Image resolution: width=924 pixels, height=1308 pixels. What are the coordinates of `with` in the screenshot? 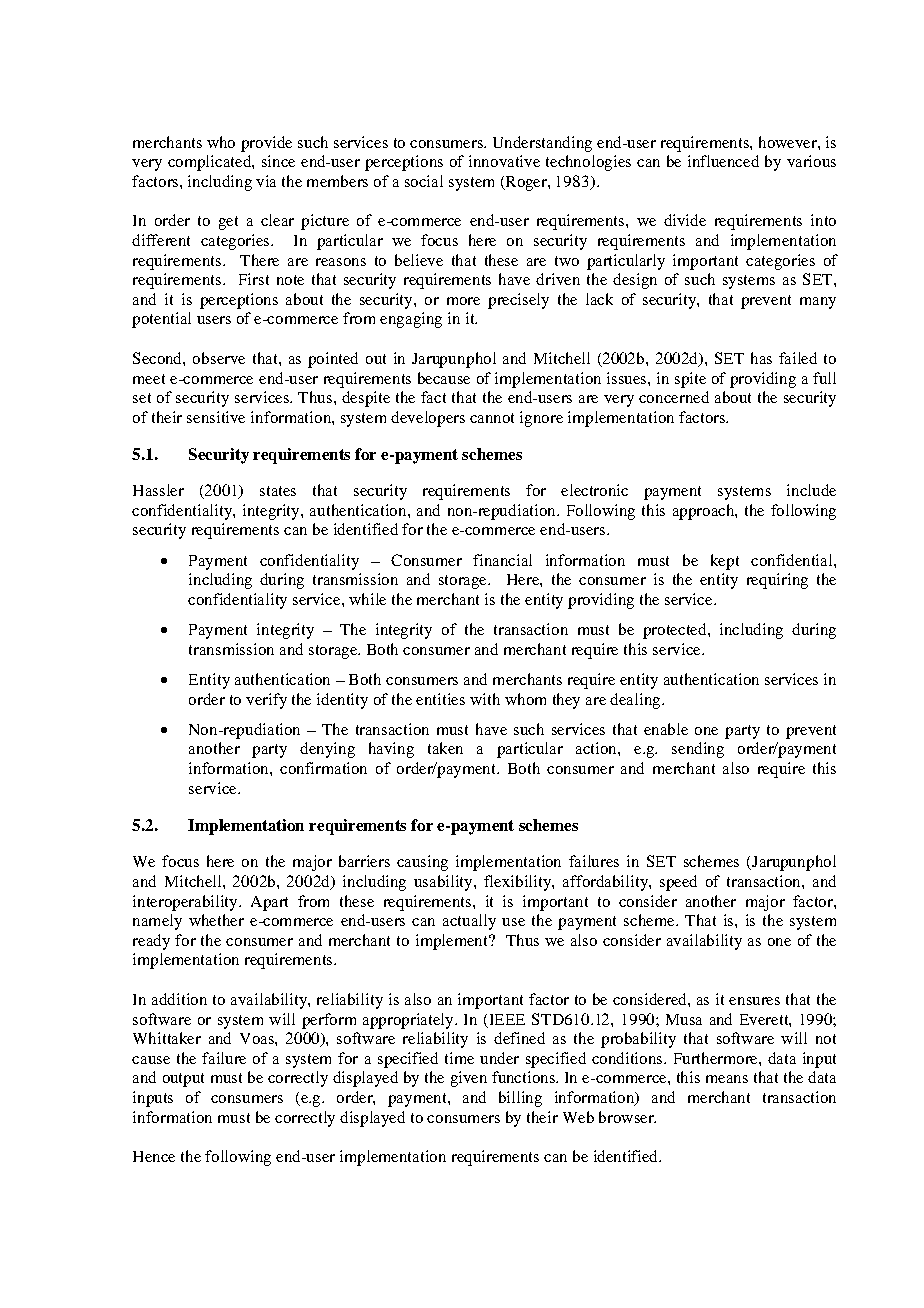 It's located at (485, 699).
